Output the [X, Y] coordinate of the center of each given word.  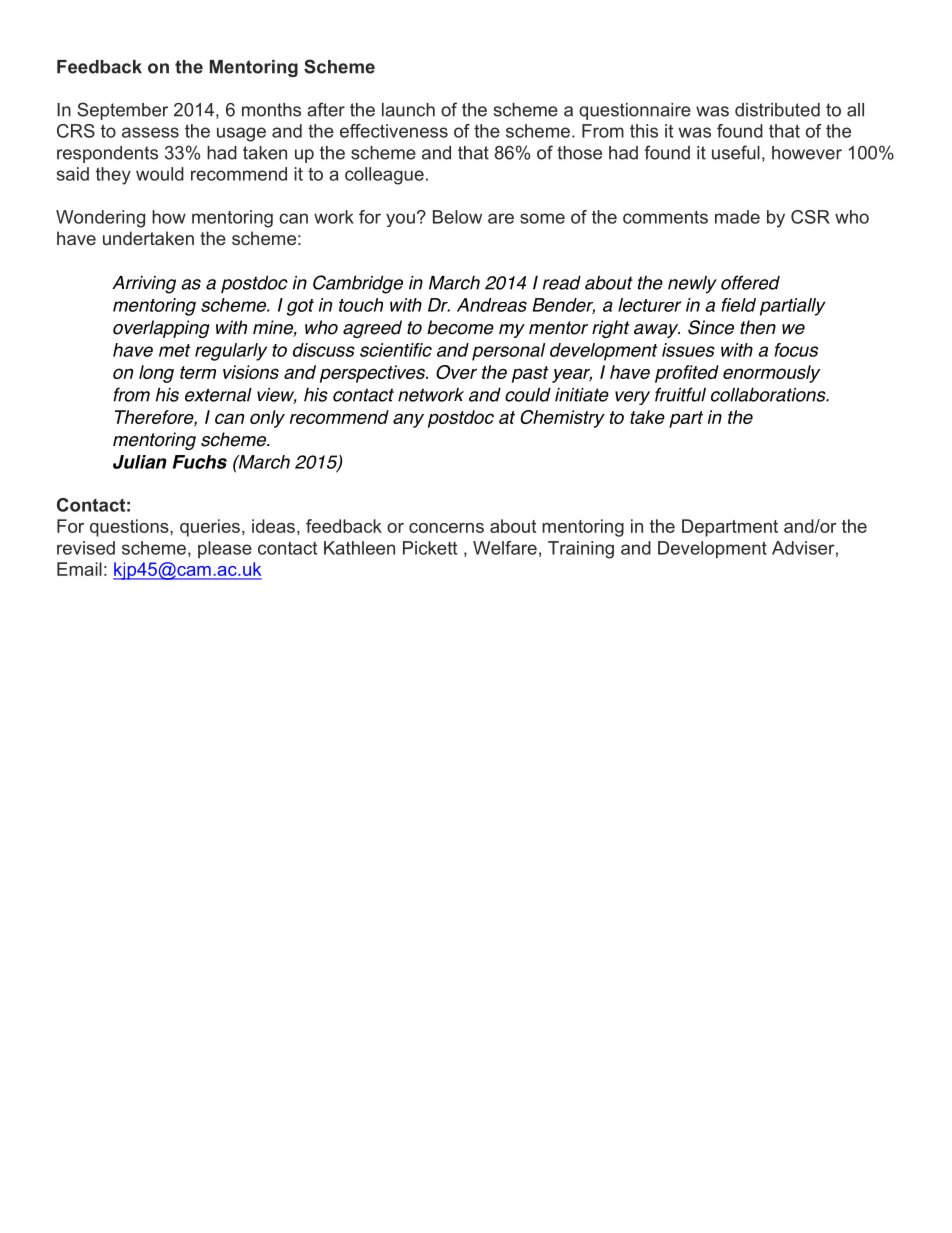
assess [150, 132]
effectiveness [394, 131]
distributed [777, 110]
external [218, 395]
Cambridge [358, 284]
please [225, 549]
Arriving [144, 285]
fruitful [680, 394]
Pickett [430, 548]
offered [750, 282]
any [408, 420]
